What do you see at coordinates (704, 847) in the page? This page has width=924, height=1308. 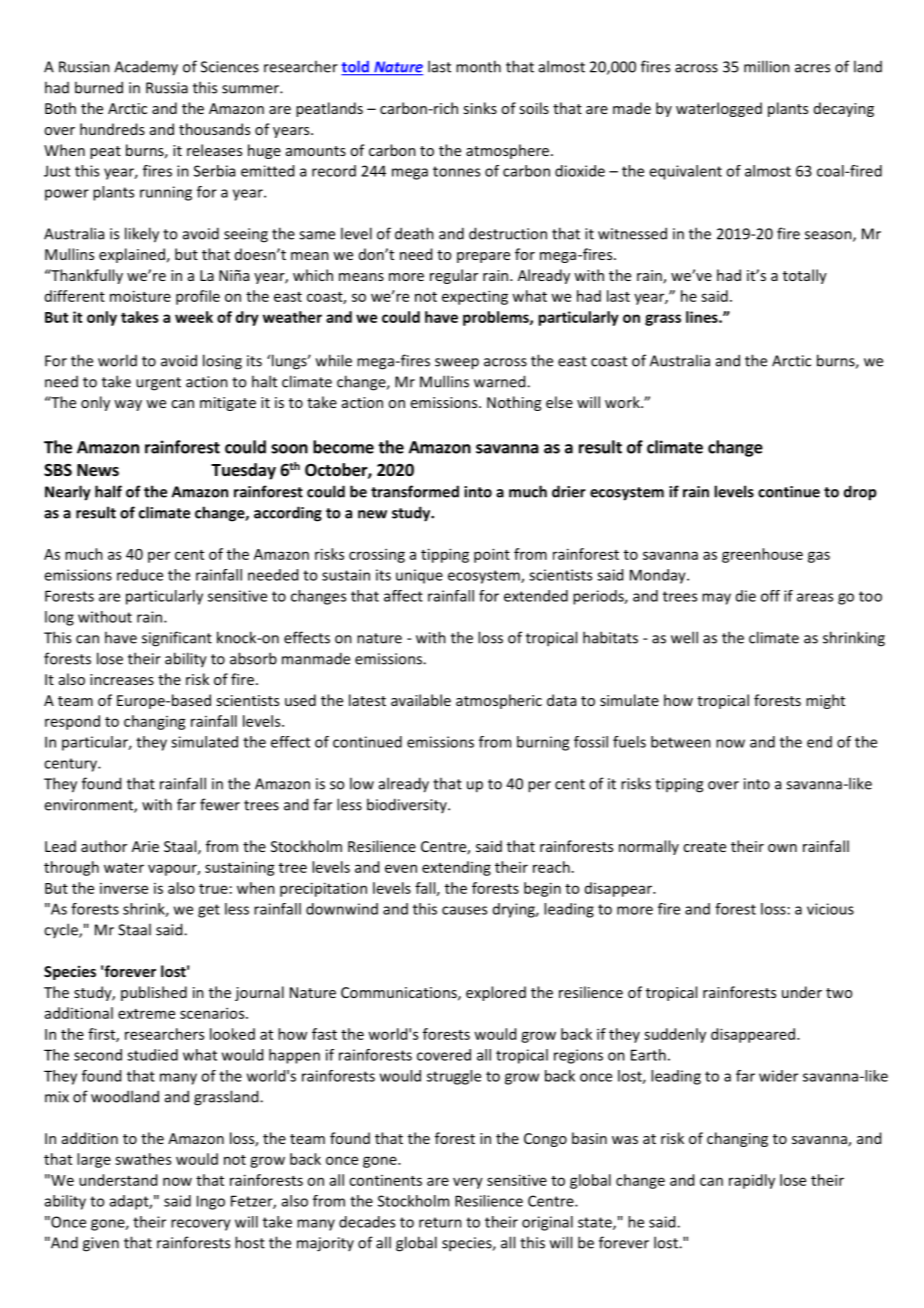 I see `create` at bounding box center [704, 847].
